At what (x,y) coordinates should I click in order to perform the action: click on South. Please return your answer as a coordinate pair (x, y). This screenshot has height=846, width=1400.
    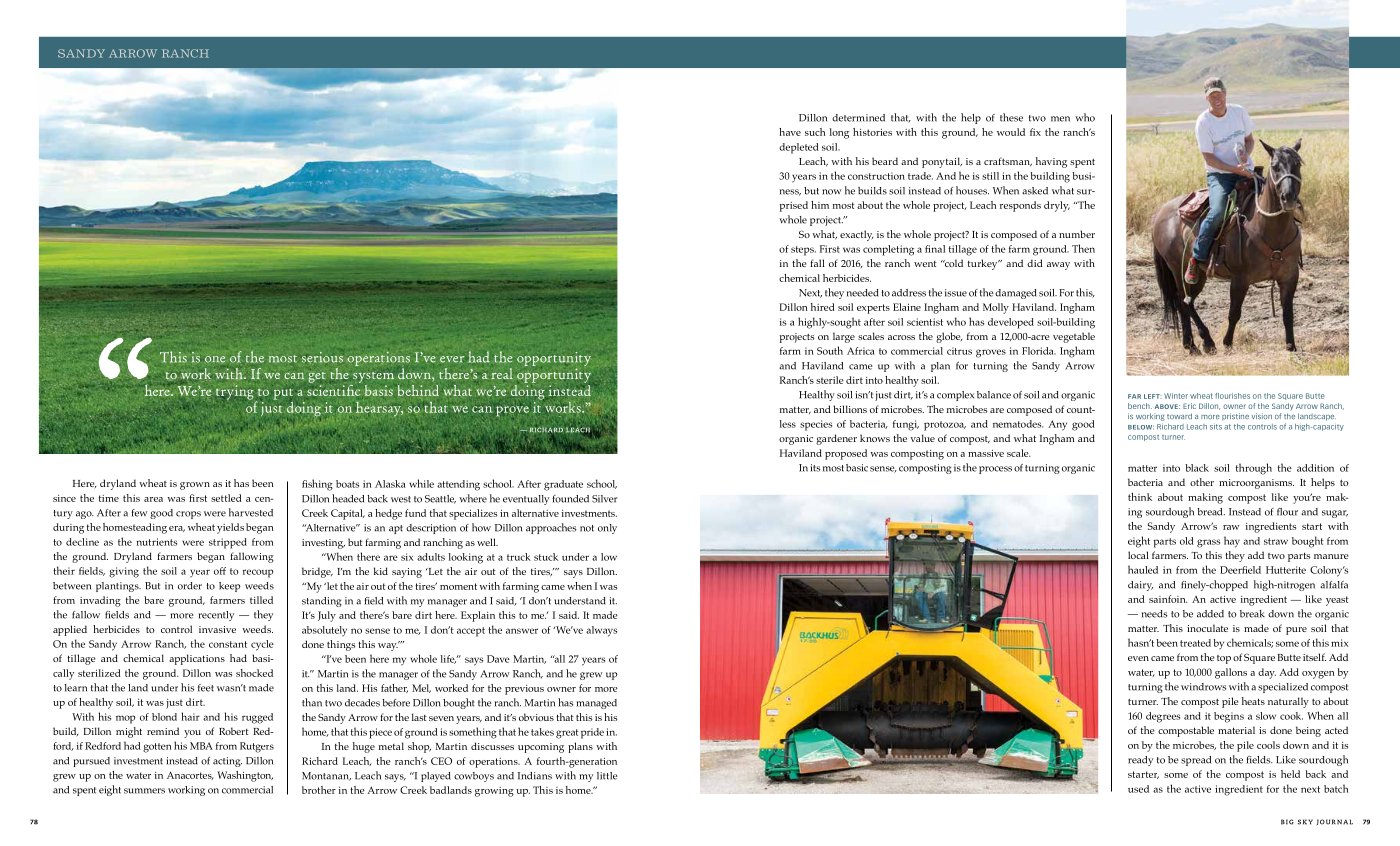
    Looking at the image, I should click on (830, 350).
